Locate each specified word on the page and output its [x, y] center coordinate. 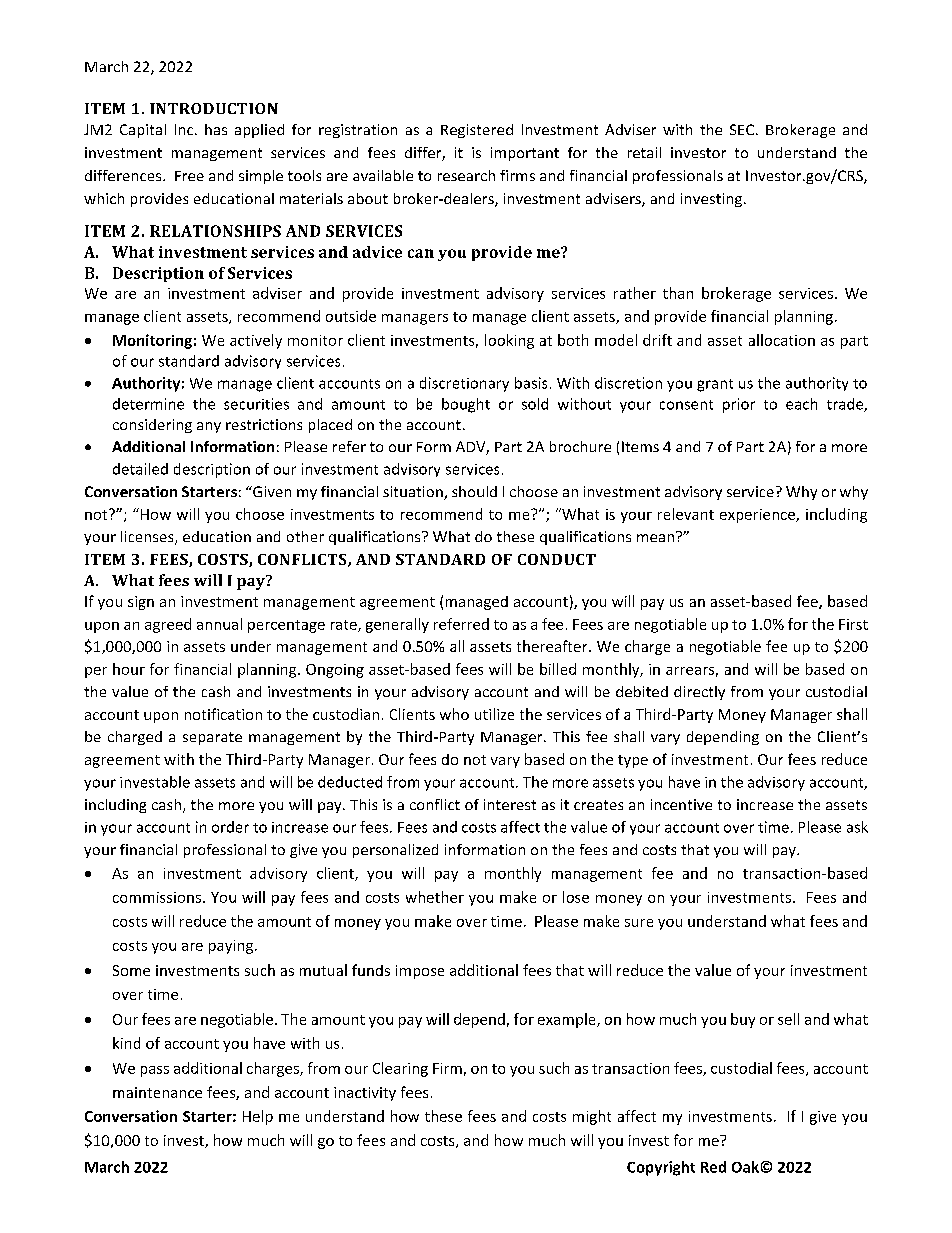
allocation [782, 340]
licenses [148, 538]
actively [256, 341]
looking [509, 341]
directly [699, 693]
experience [758, 516]
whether [435, 897]
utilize [494, 714]
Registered [477, 131]
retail [644, 152]
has [216, 129]
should [474, 491]
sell [788, 1019]
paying [232, 947]
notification [223, 714]
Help [258, 1117]
